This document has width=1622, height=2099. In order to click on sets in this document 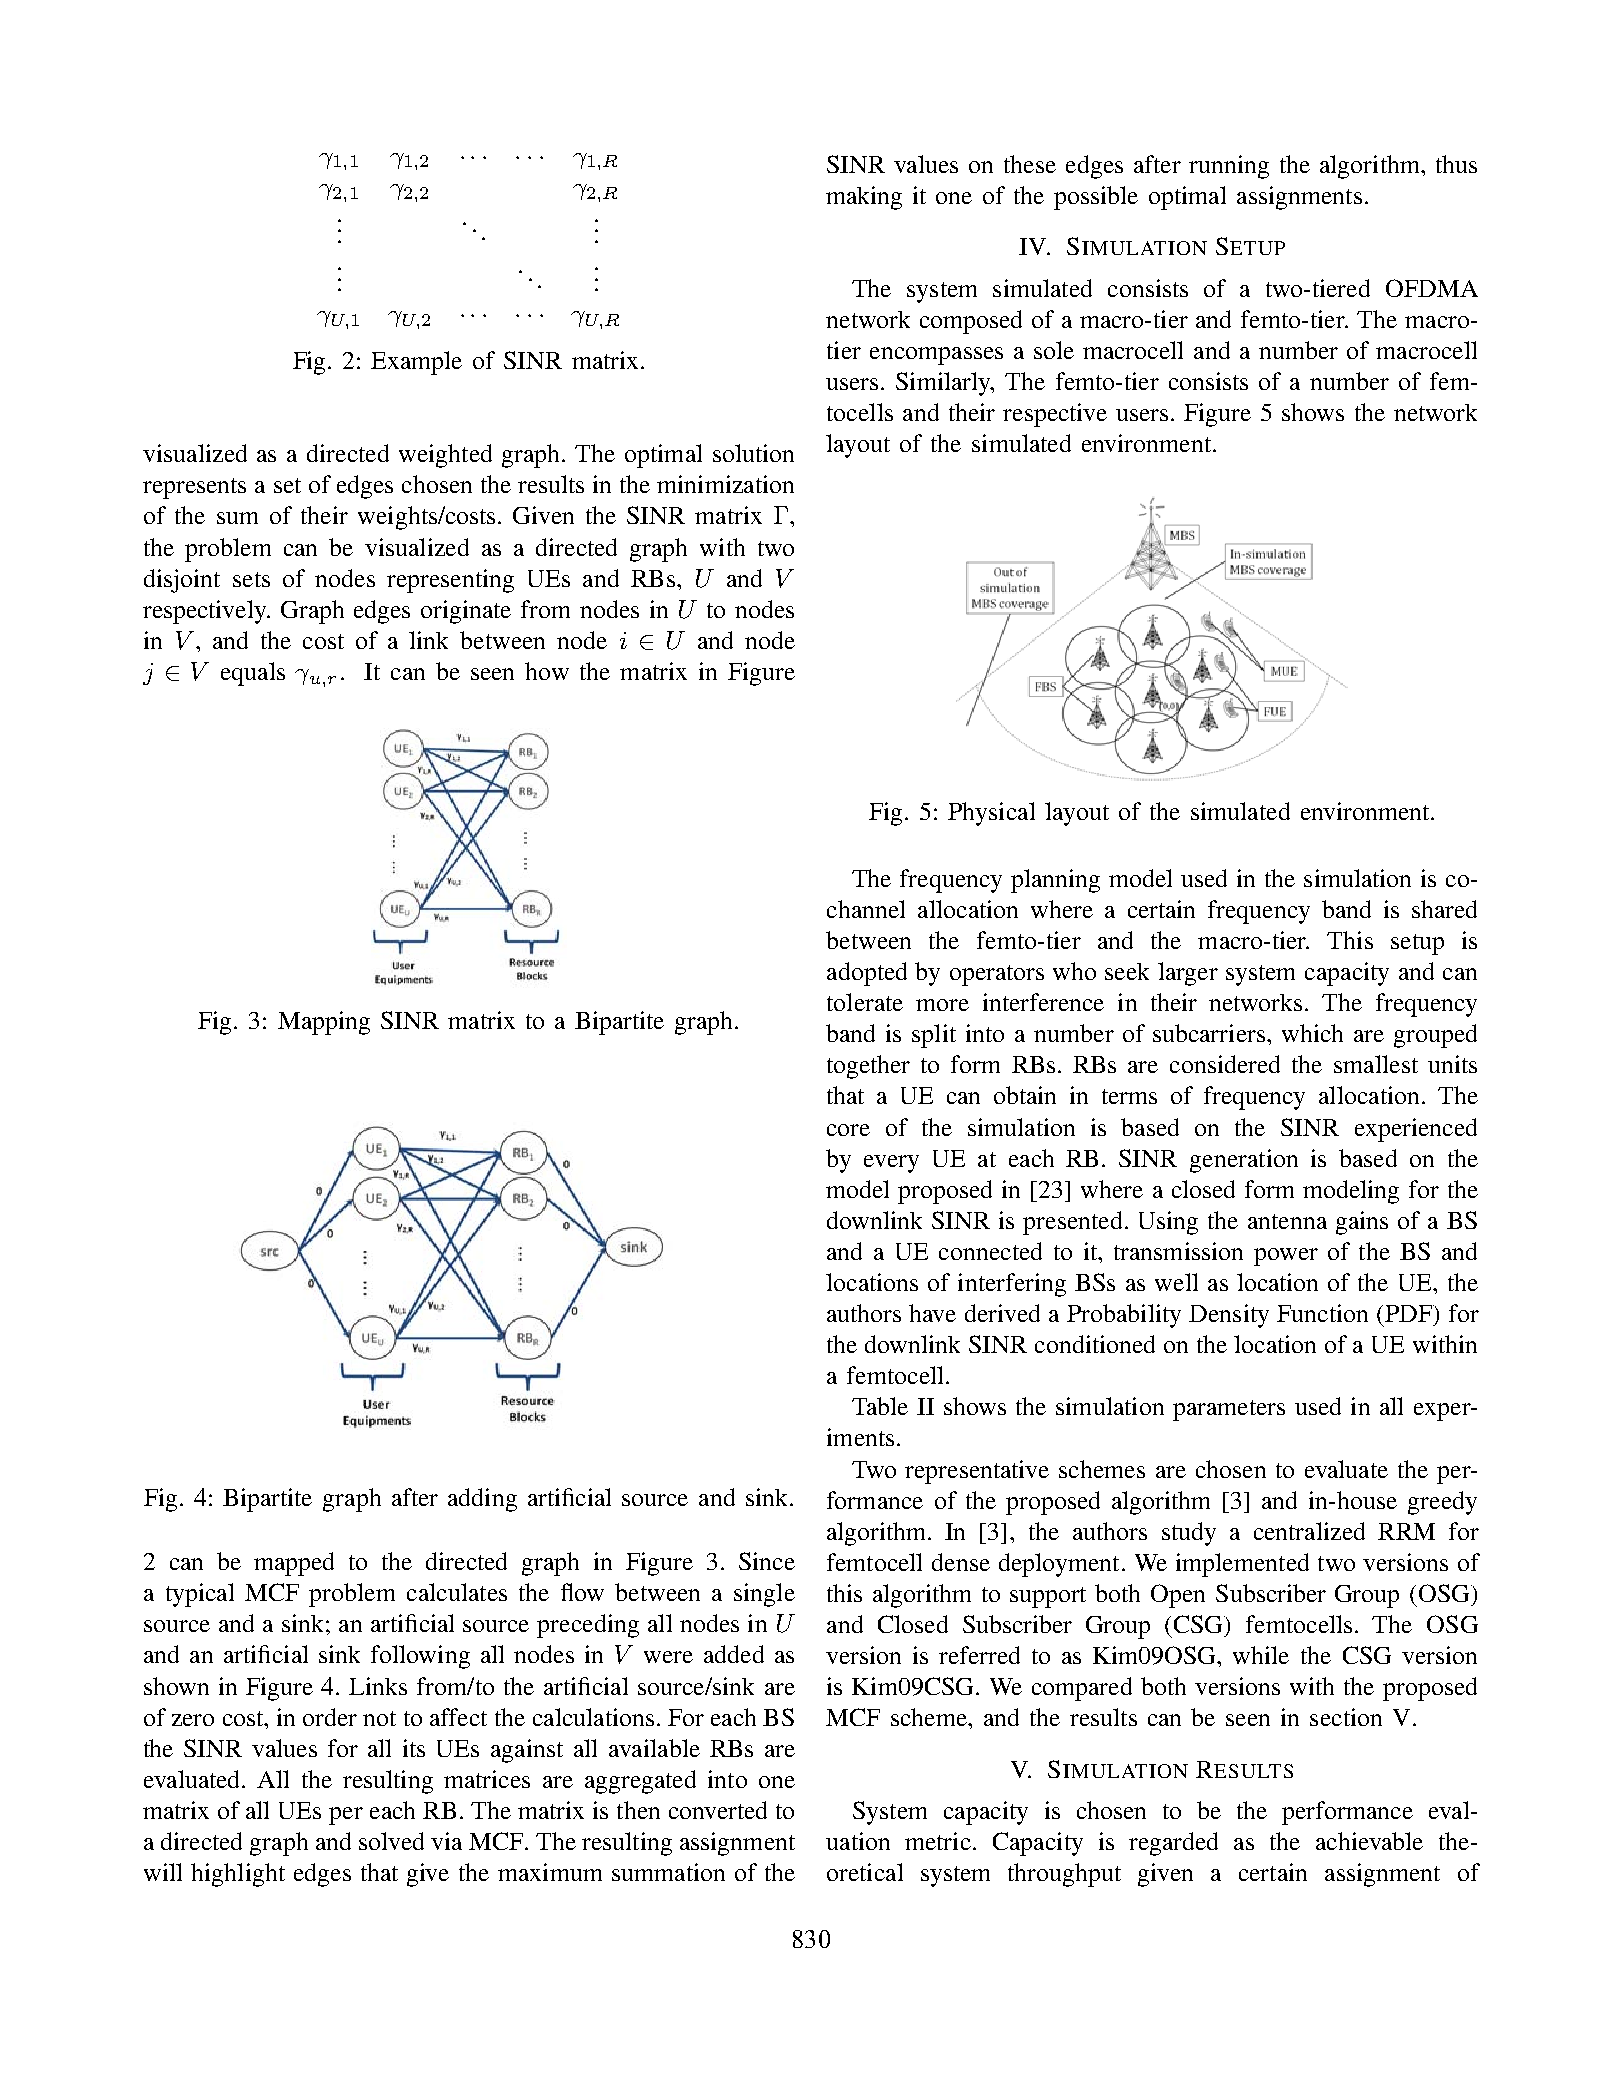, I will do `click(251, 579)`.
